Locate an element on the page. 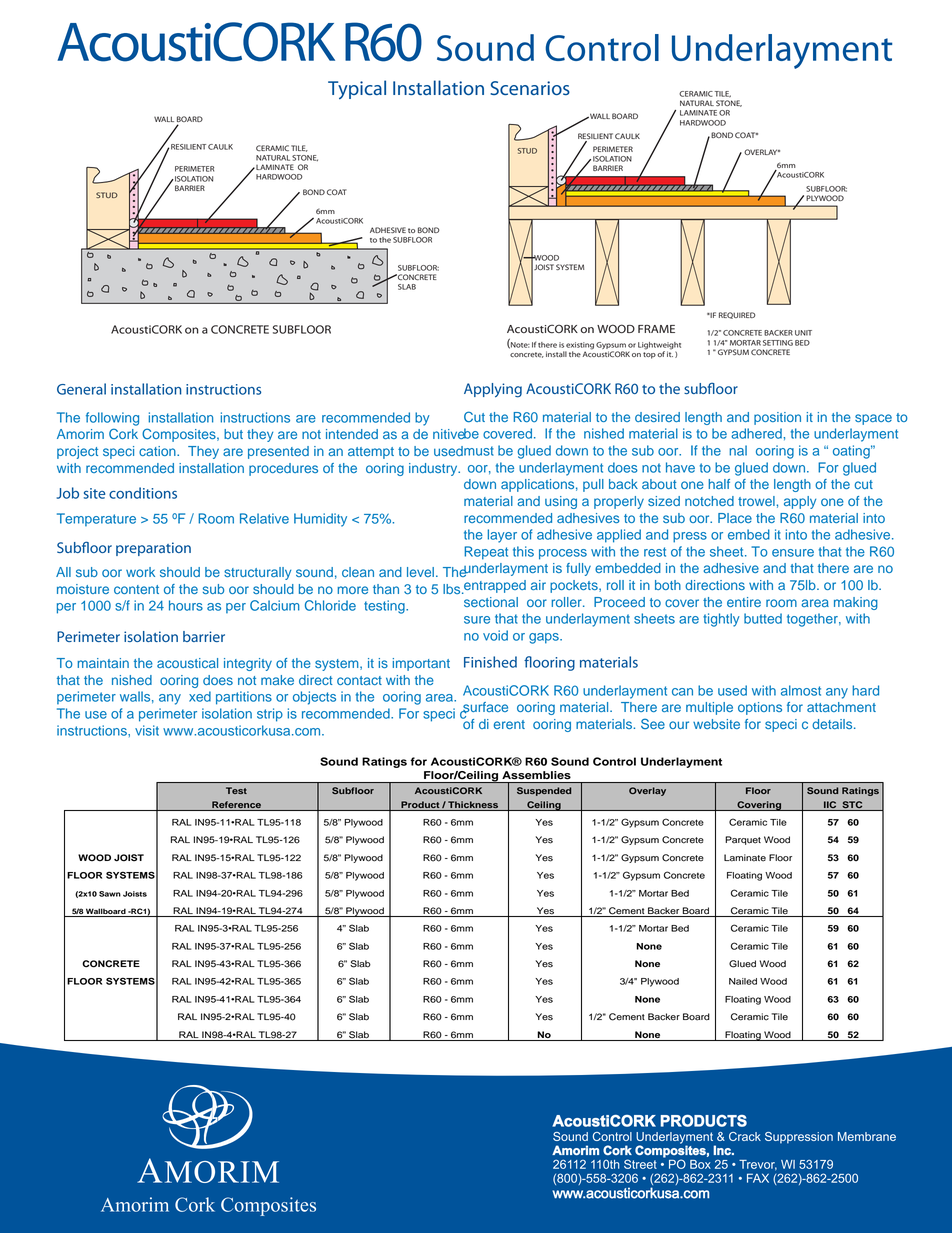 The image size is (952, 1233). following is located at coordinates (112, 419).
